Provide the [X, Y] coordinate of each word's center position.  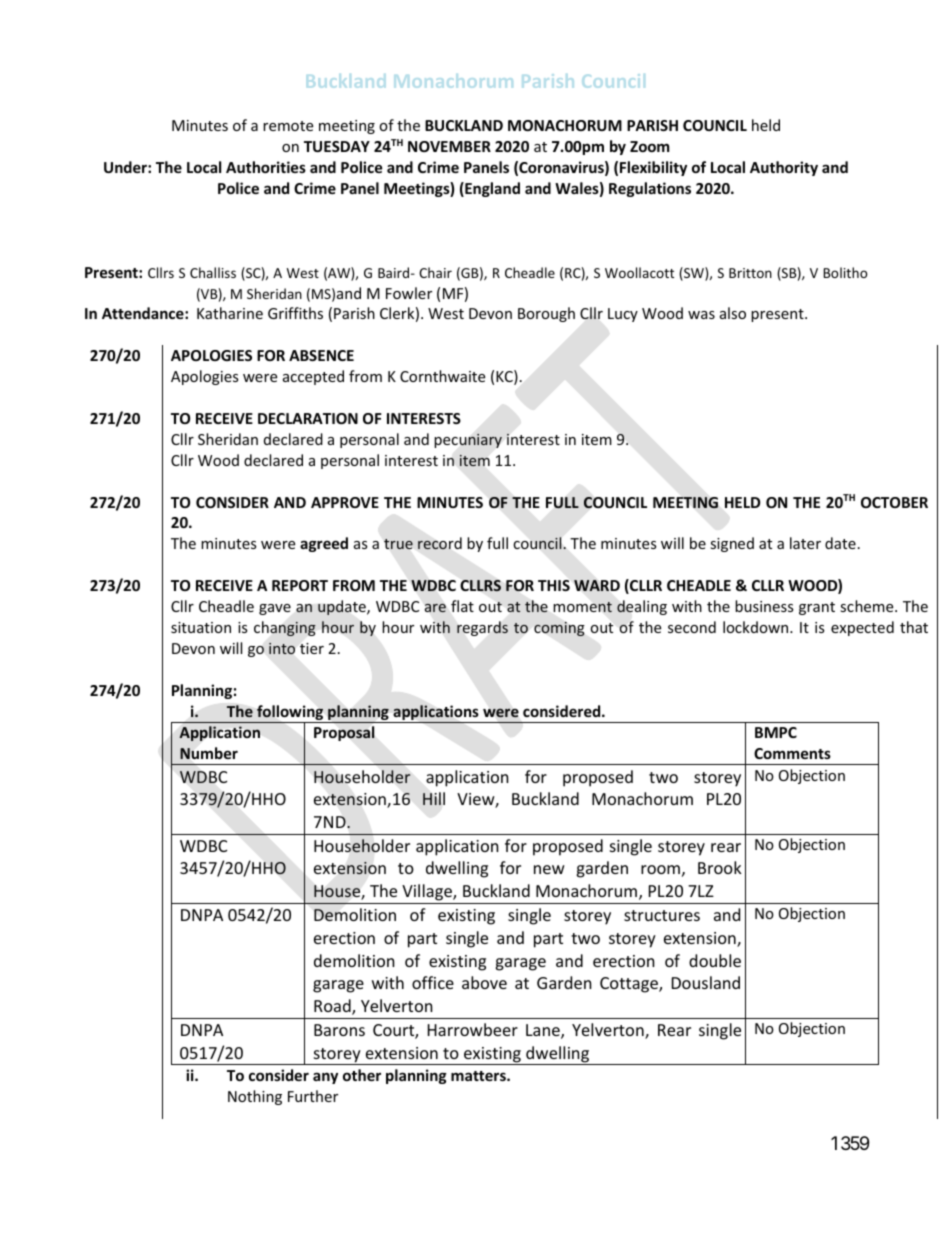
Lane [544, 1031]
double [715, 960]
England [491, 189]
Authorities [266, 167]
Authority [784, 168]
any [325, 1078]
